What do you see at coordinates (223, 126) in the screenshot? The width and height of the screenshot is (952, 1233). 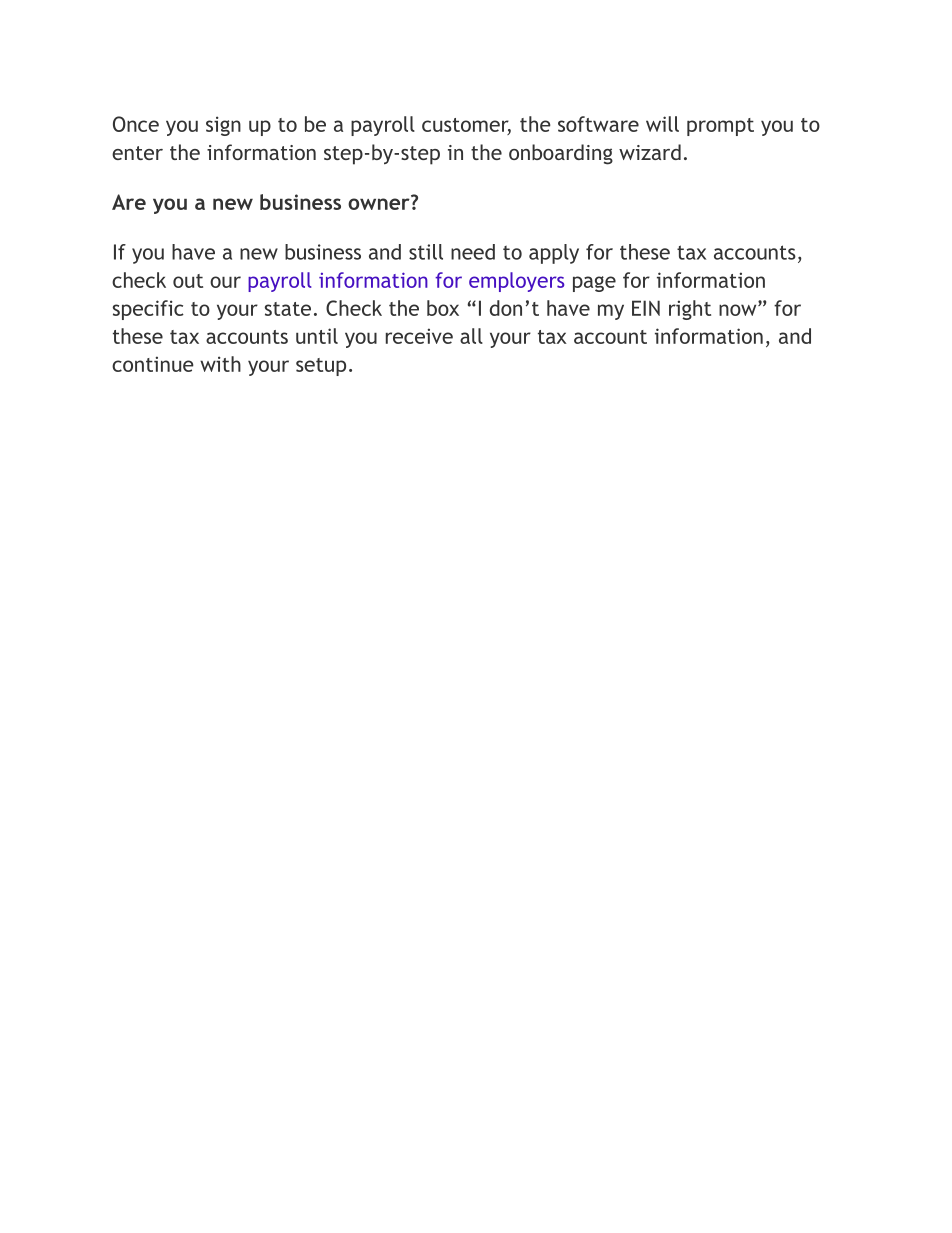 I see `sign` at bounding box center [223, 126].
